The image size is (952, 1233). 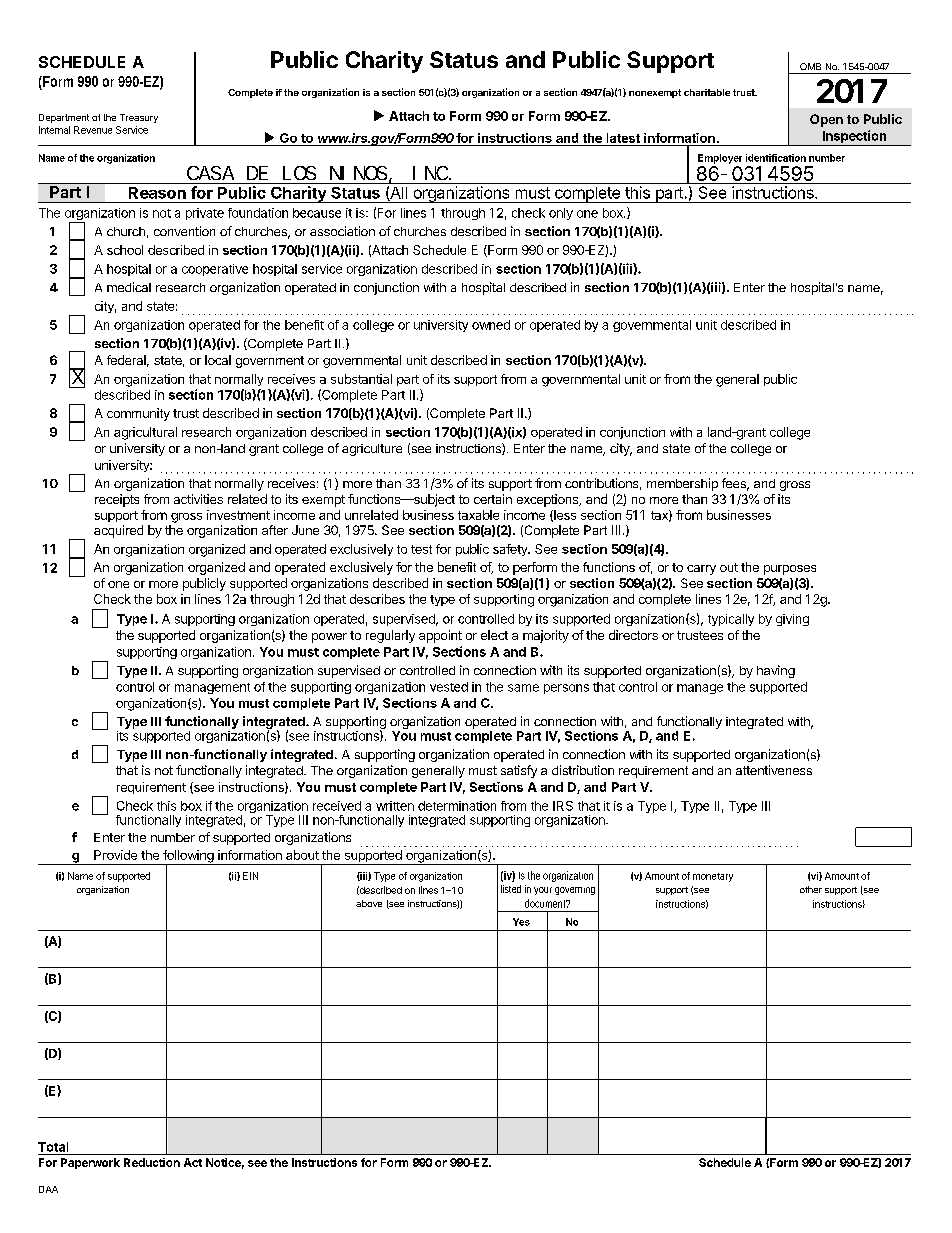 What do you see at coordinates (682, 484) in the document?
I see `membership` at bounding box center [682, 484].
